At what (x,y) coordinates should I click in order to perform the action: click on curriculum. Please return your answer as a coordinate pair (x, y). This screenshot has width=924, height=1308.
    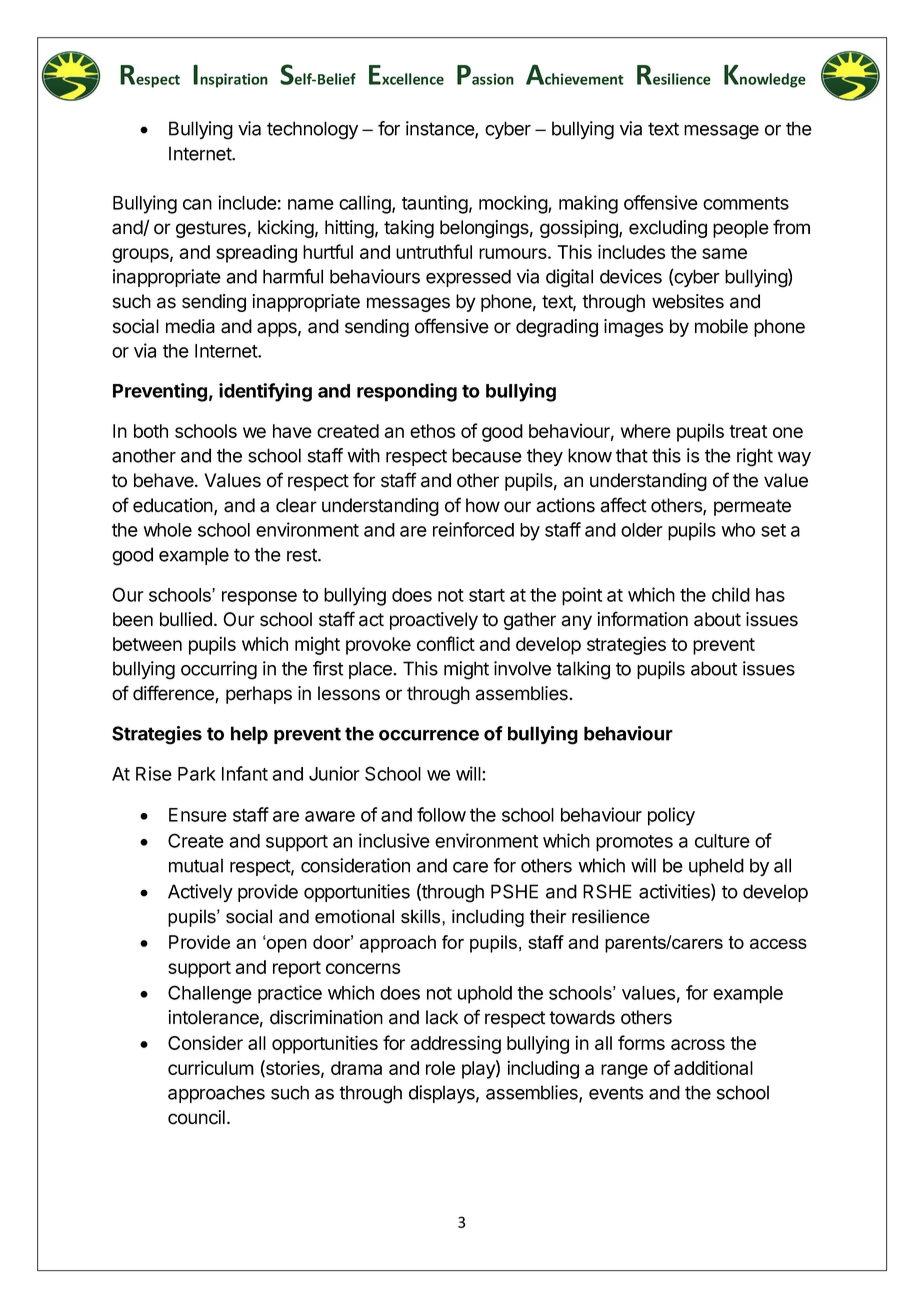
    Looking at the image, I should click on (211, 1067).
